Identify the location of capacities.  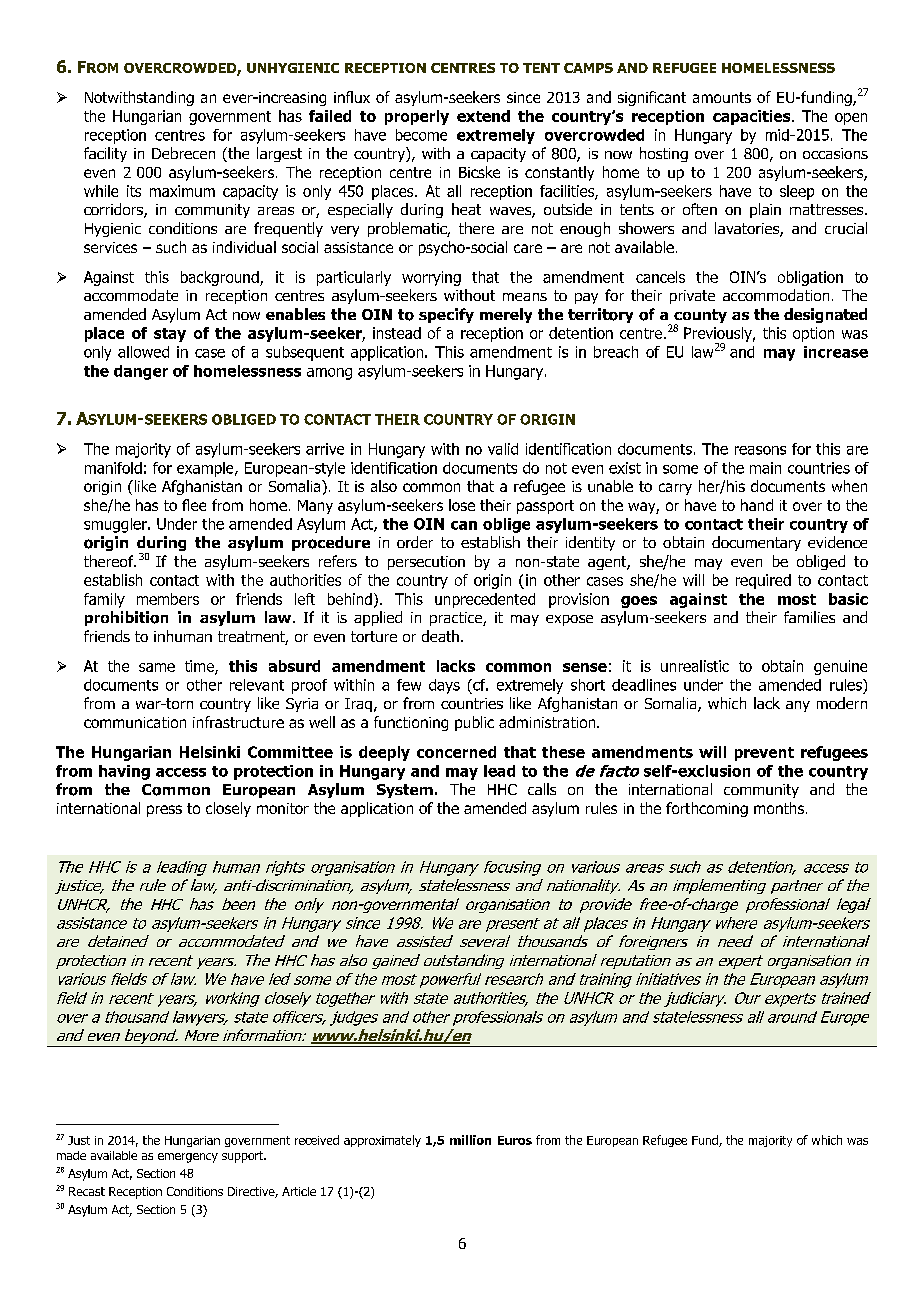
(753, 117).
